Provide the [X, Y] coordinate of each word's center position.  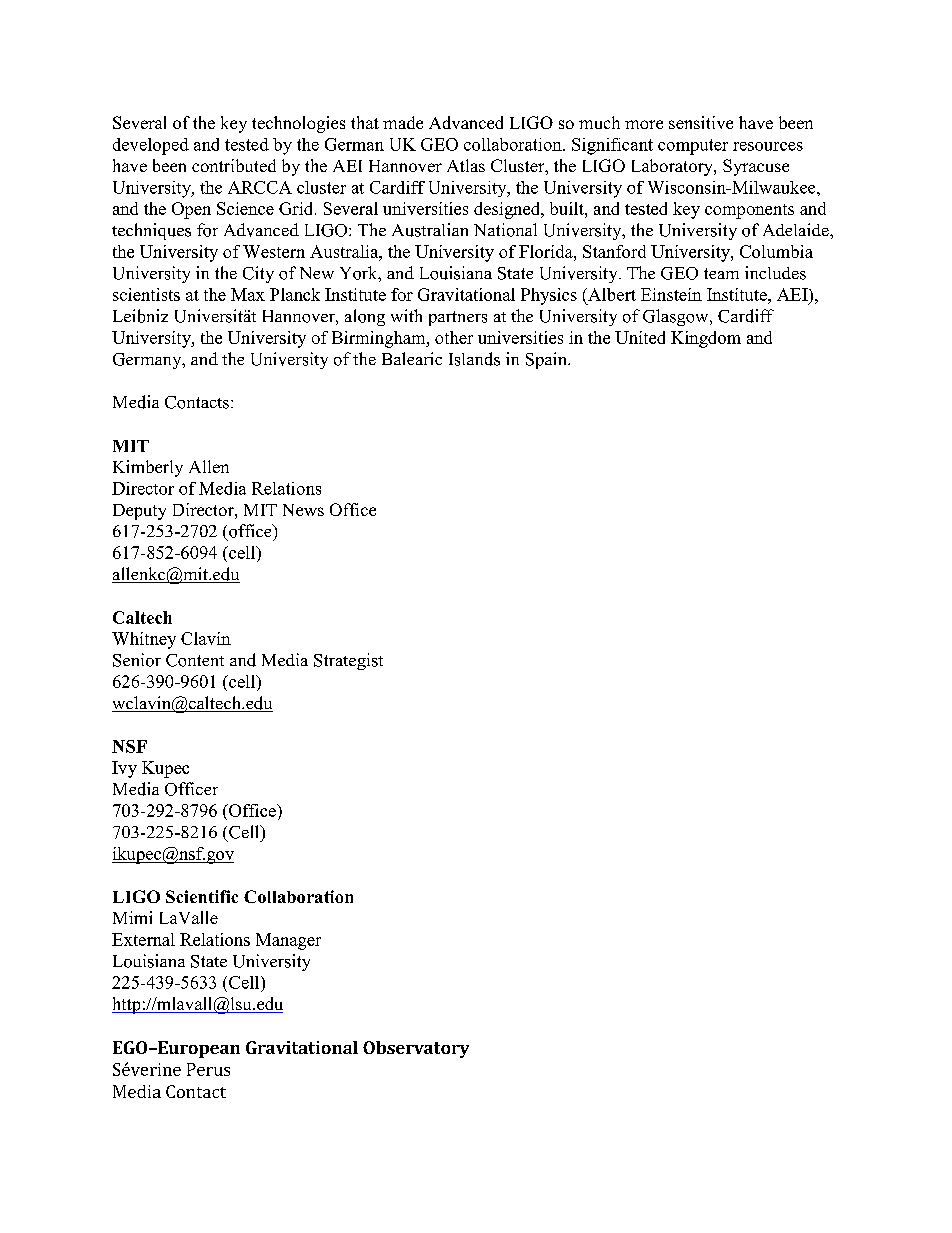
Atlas [466, 165]
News [303, 510]
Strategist [348, 661]
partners [458, 318]
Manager [288, 941]
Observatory [416, 1049]
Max [248, 294]
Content [195, 660]
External [143, 939]
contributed [234, 165]
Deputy [139, 512]
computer [693, 147]
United [640, 337]
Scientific [202, 896]
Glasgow [677, 317]
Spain [547, 360]
